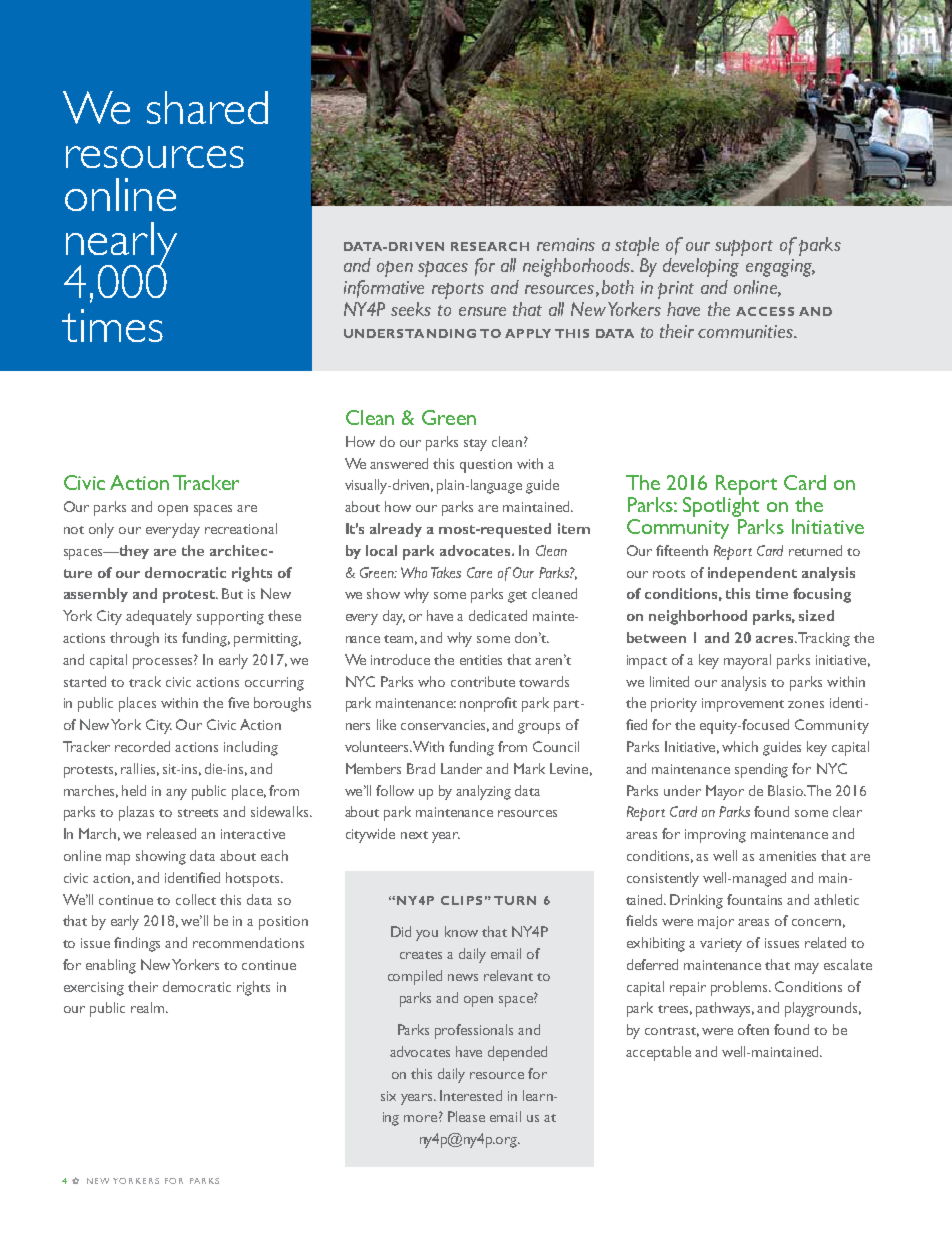  Describe the element at coordinates (490, 246) in the screenshot. I see `RESEARCH` at that location.
